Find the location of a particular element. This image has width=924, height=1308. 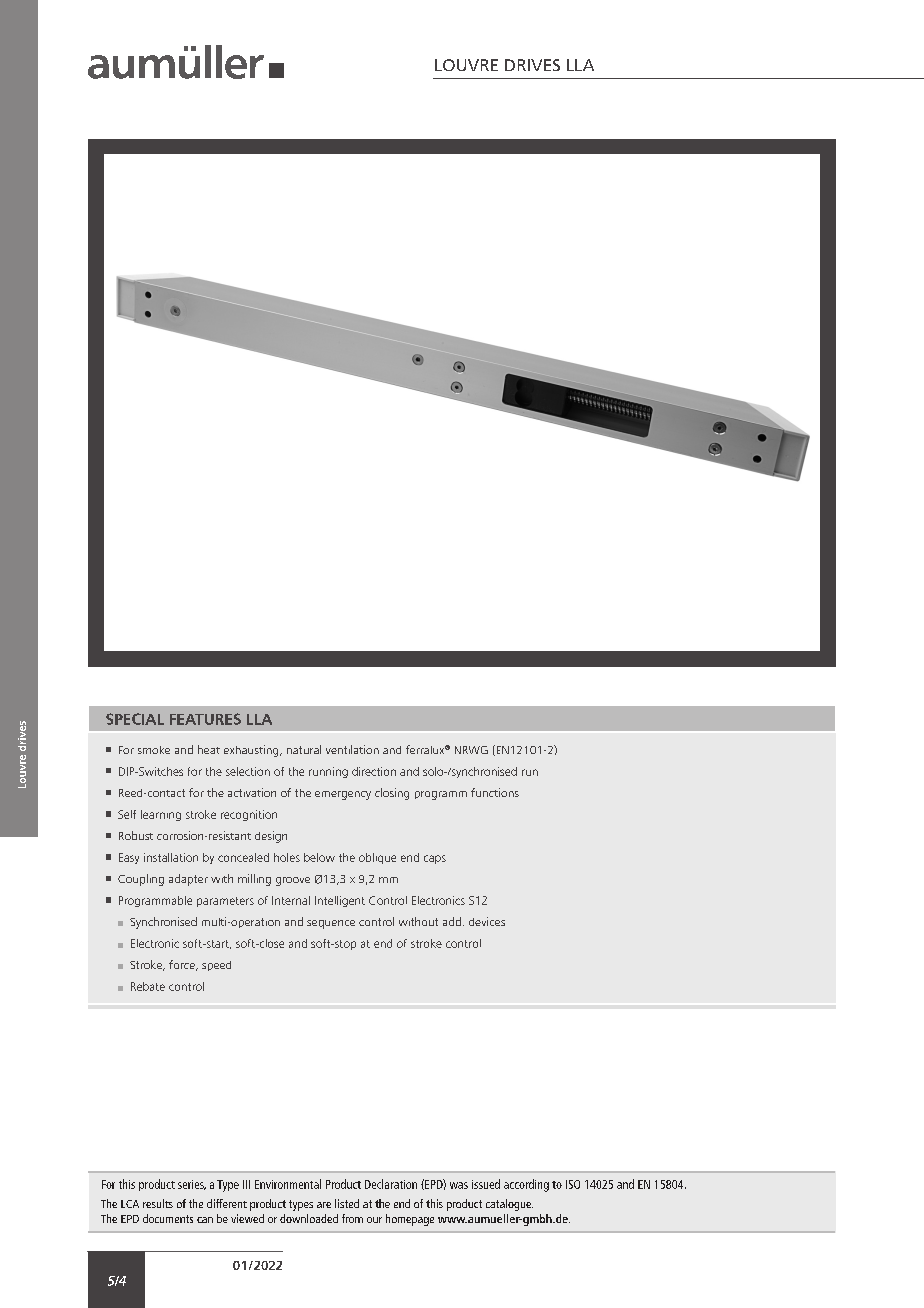

FEATURES is located at coordinates (205, 719).
